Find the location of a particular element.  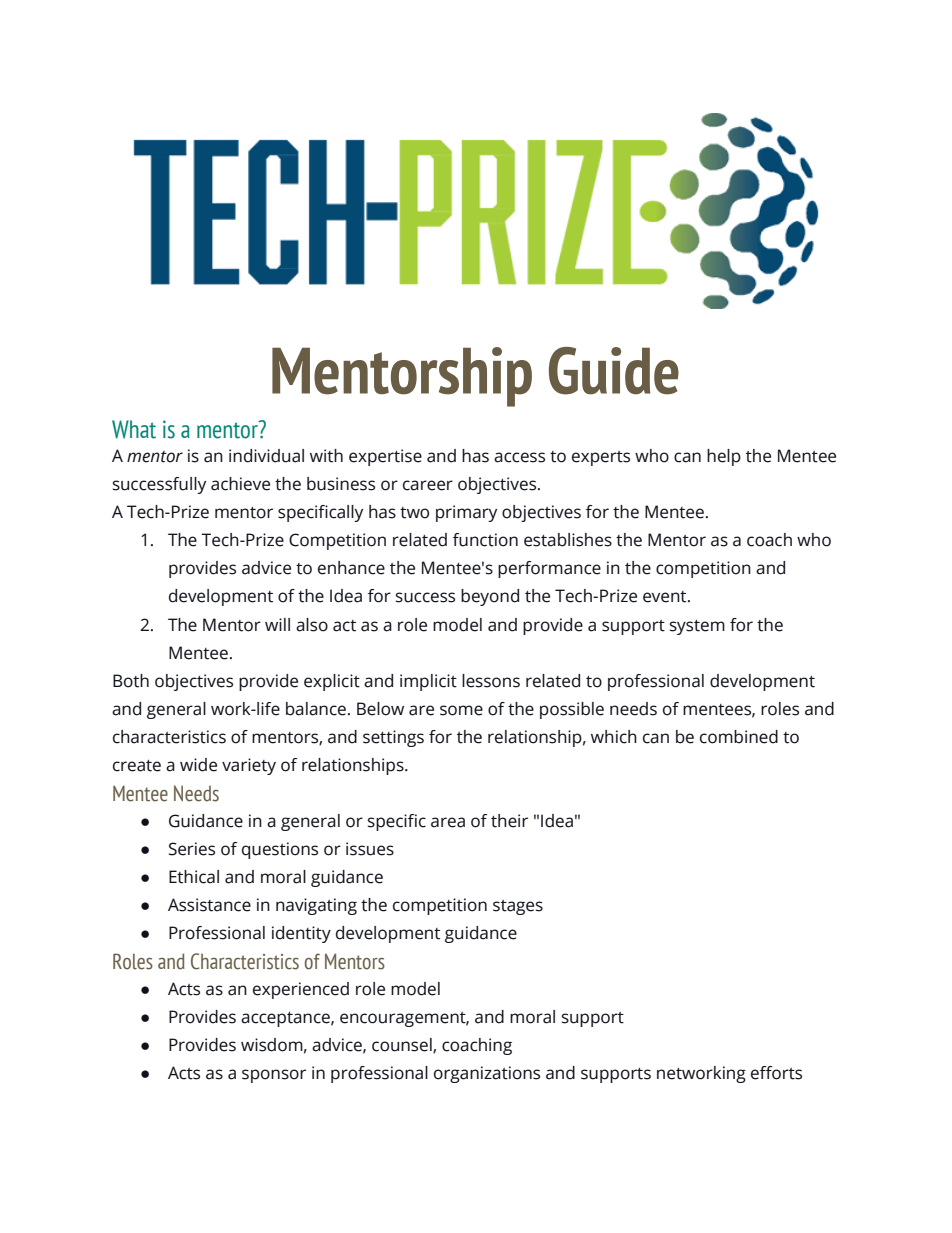

stages is located at coordinates (518, 907).
